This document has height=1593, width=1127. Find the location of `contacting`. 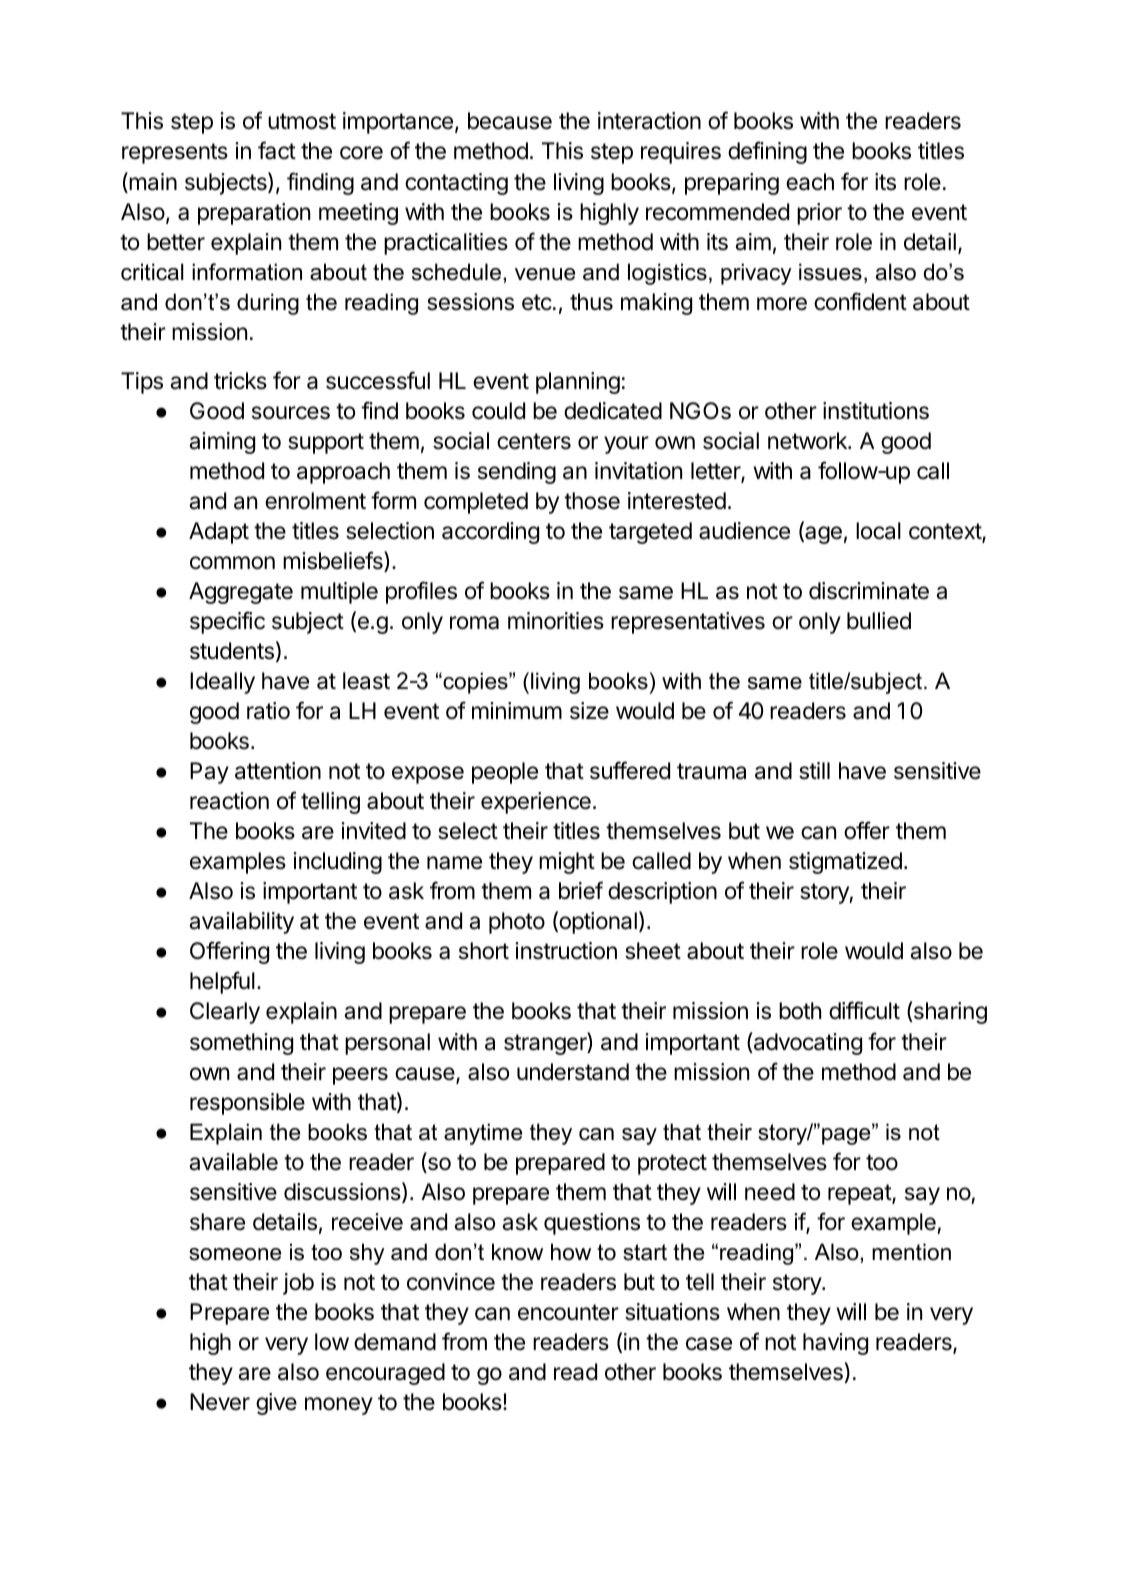

contacting is located at coordinates (456, 184).
